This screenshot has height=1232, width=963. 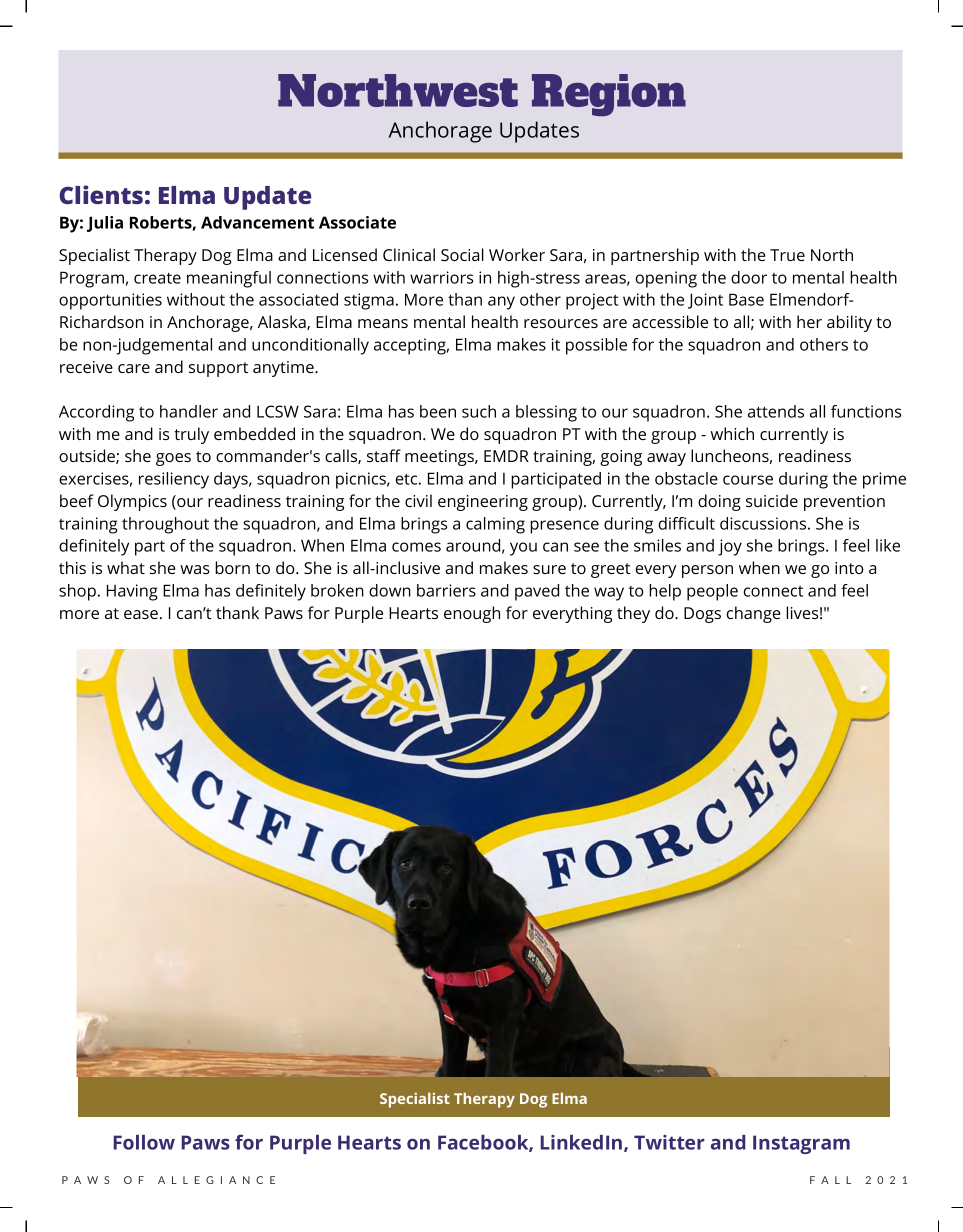 I want to click on Twitter, so click(x=669, y=1142).
